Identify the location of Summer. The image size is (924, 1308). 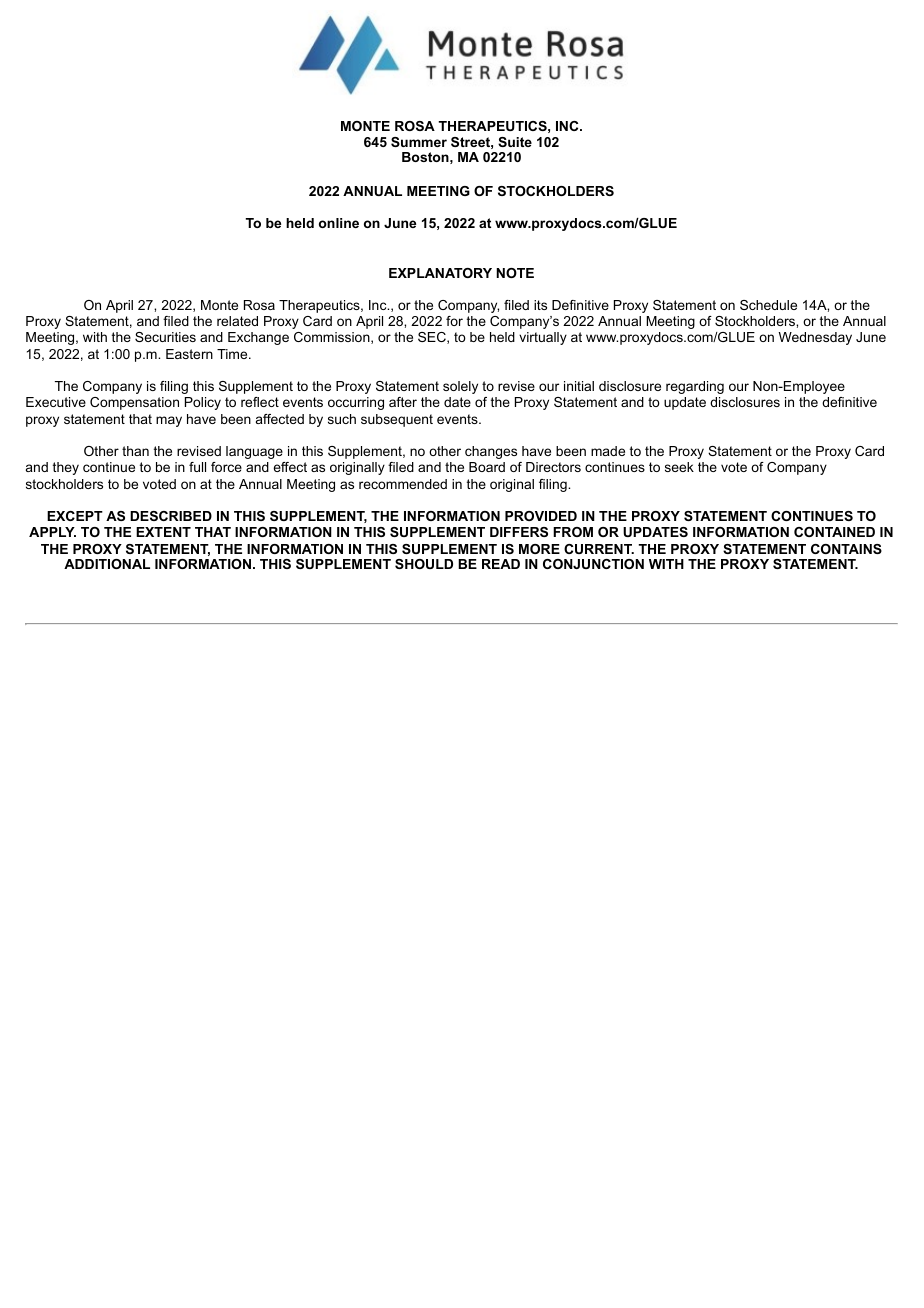
(419, 142).
